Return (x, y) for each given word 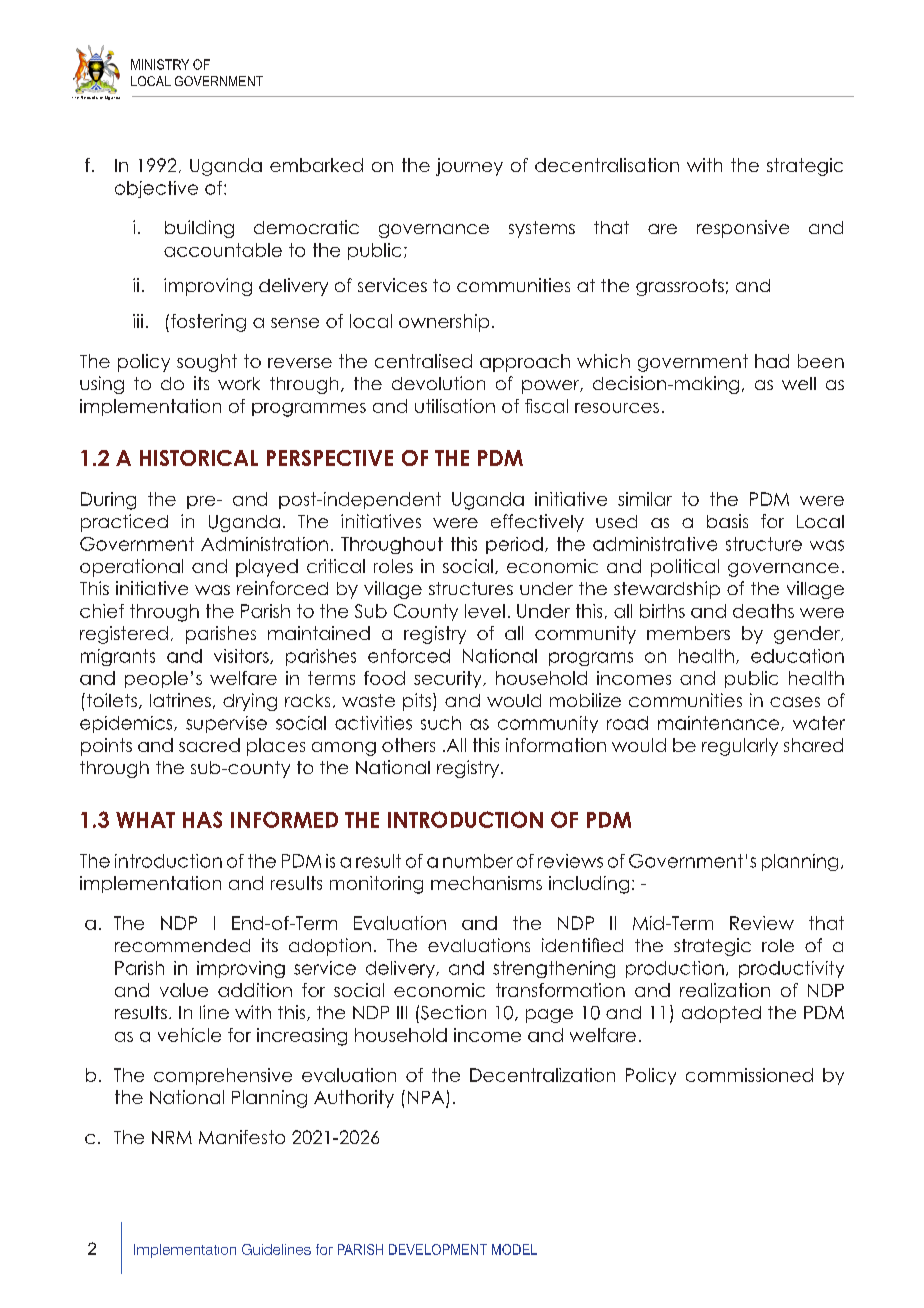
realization (725, 990)
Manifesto (242, 1137)
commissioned (749, 1075)
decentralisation (607, 165)
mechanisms (486, 883)
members (688, 633)
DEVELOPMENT (438, 1249)
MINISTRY (160, 64)
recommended (182, 945)
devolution (438, 383)
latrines (180, 700)
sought (207, 363)
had (772, 361)
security (449, 679)
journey (469, 167)
